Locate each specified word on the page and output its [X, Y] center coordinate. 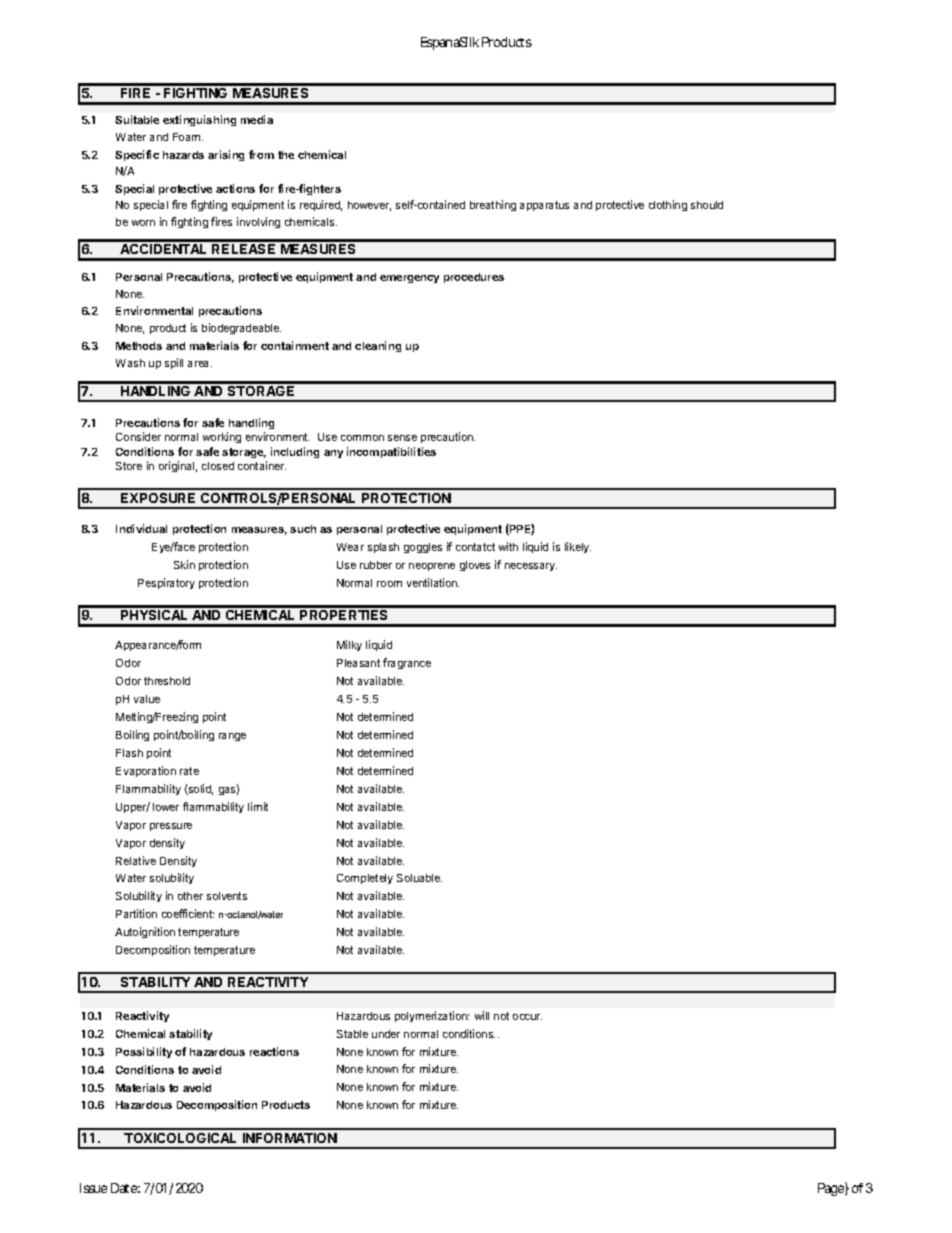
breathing [493, 205]
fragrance [407, 663]
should [707, 205]
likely [578, 547]
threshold [167, 681]
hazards [183, 155]
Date [124, 1188]
